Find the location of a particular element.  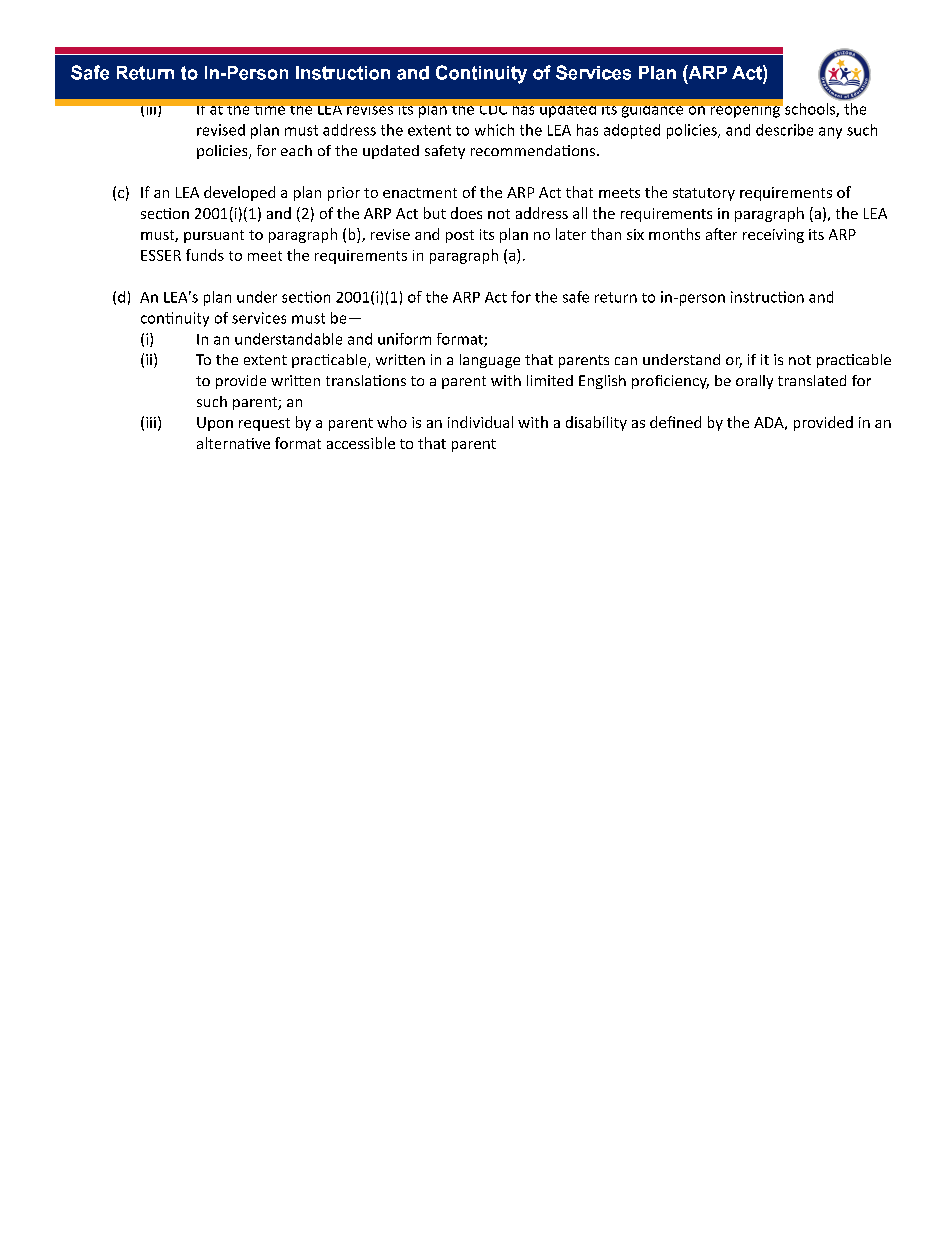

return is located at coordinates (616, 297).
